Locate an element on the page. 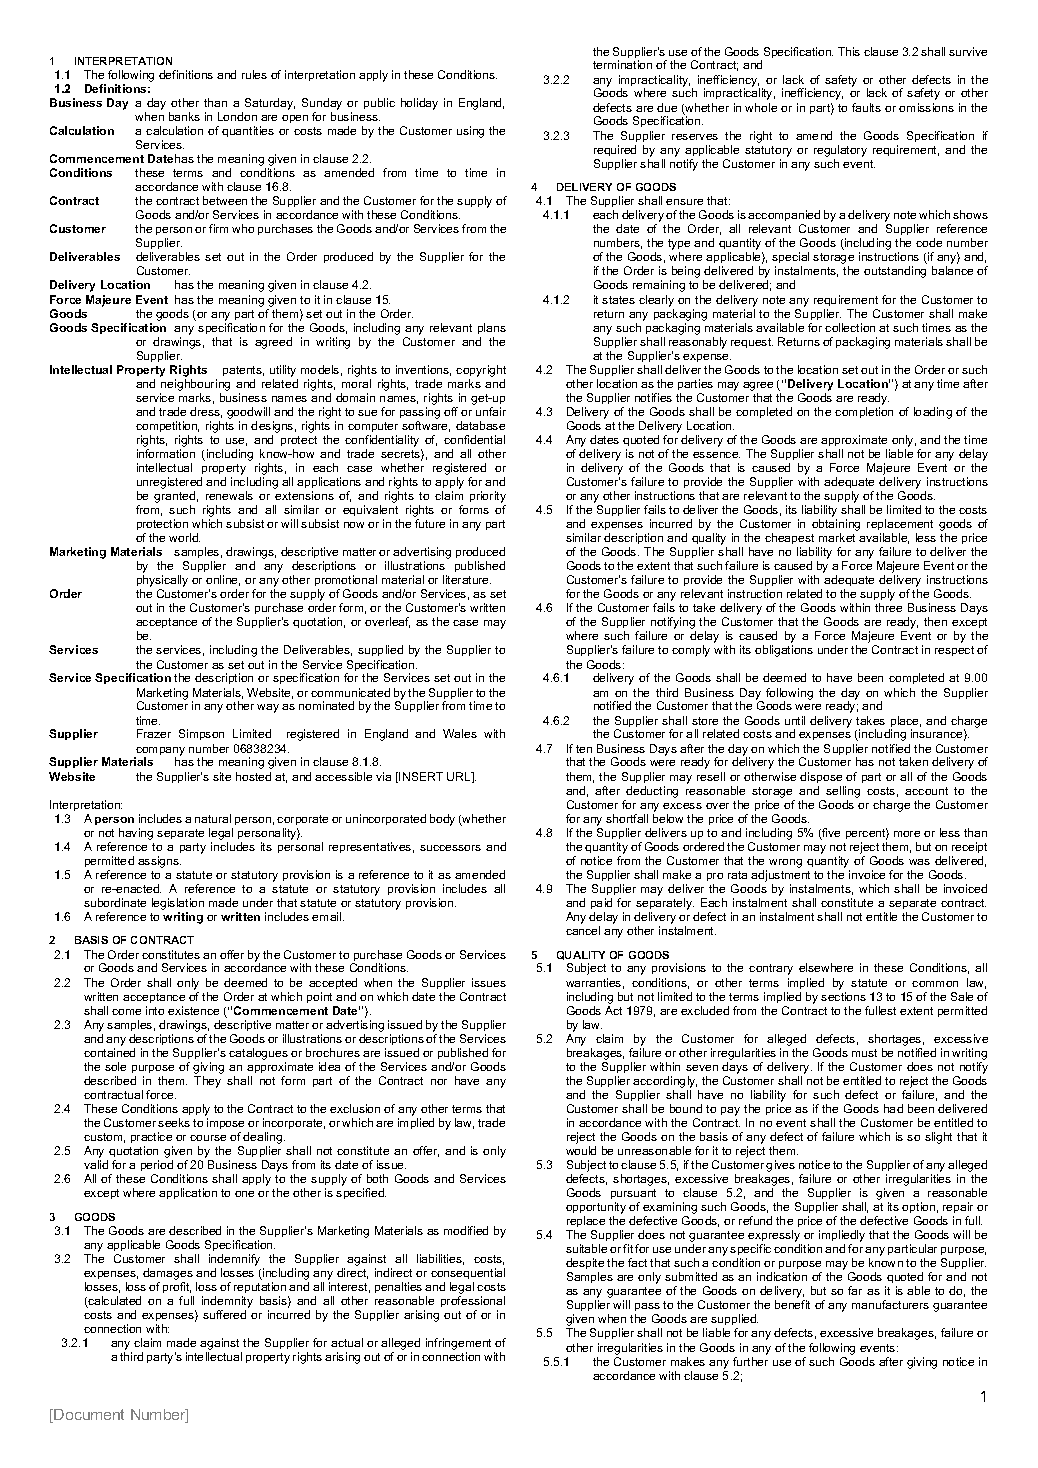 This document has width=1038, height=1468. suffered is located at coordinates (224, 1314).
